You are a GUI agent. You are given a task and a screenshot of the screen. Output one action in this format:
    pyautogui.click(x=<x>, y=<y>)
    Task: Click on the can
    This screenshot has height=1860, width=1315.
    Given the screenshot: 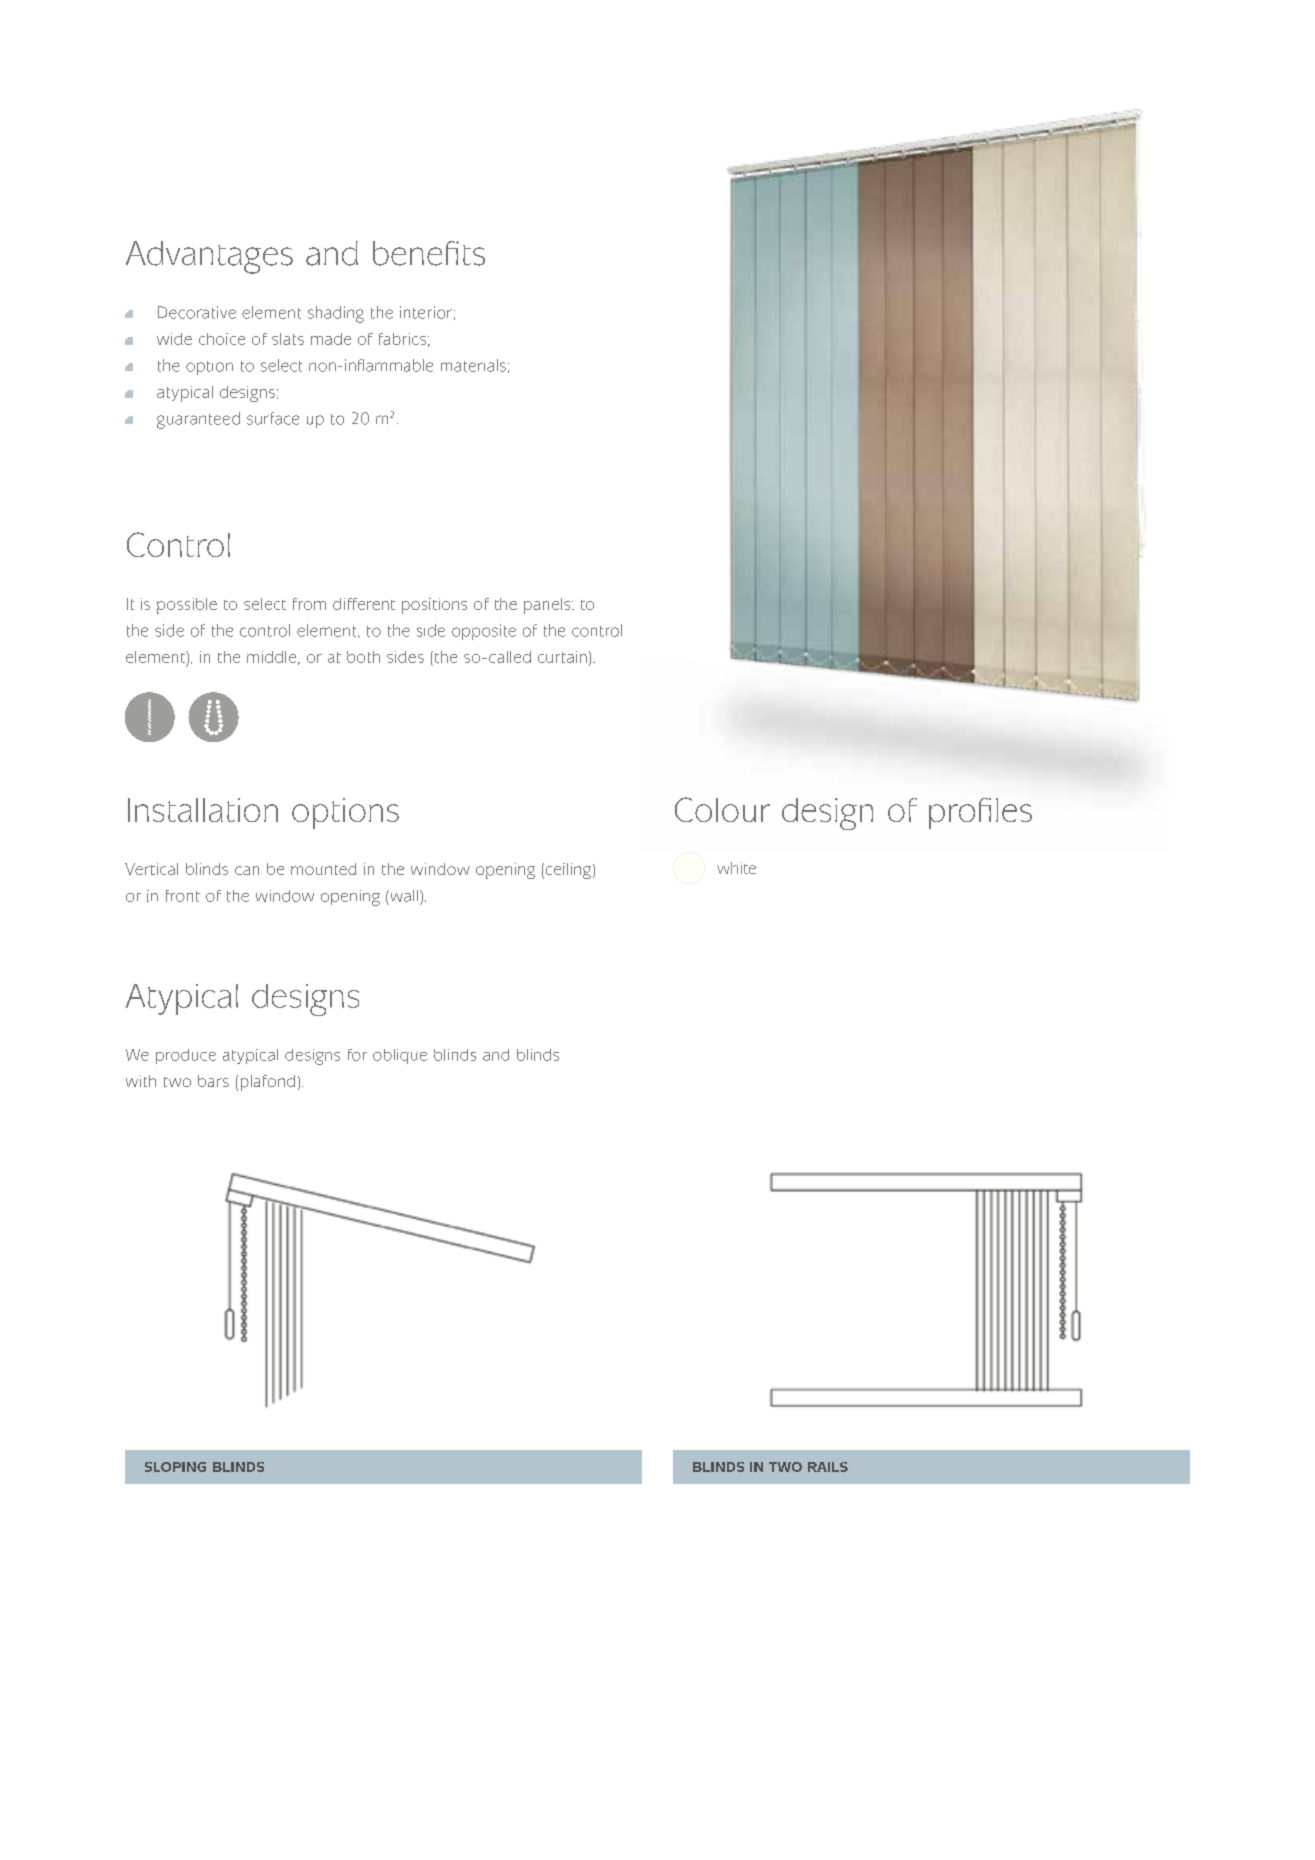 What is the action you would take?
    pyautogui.click(x=247, y=870)
